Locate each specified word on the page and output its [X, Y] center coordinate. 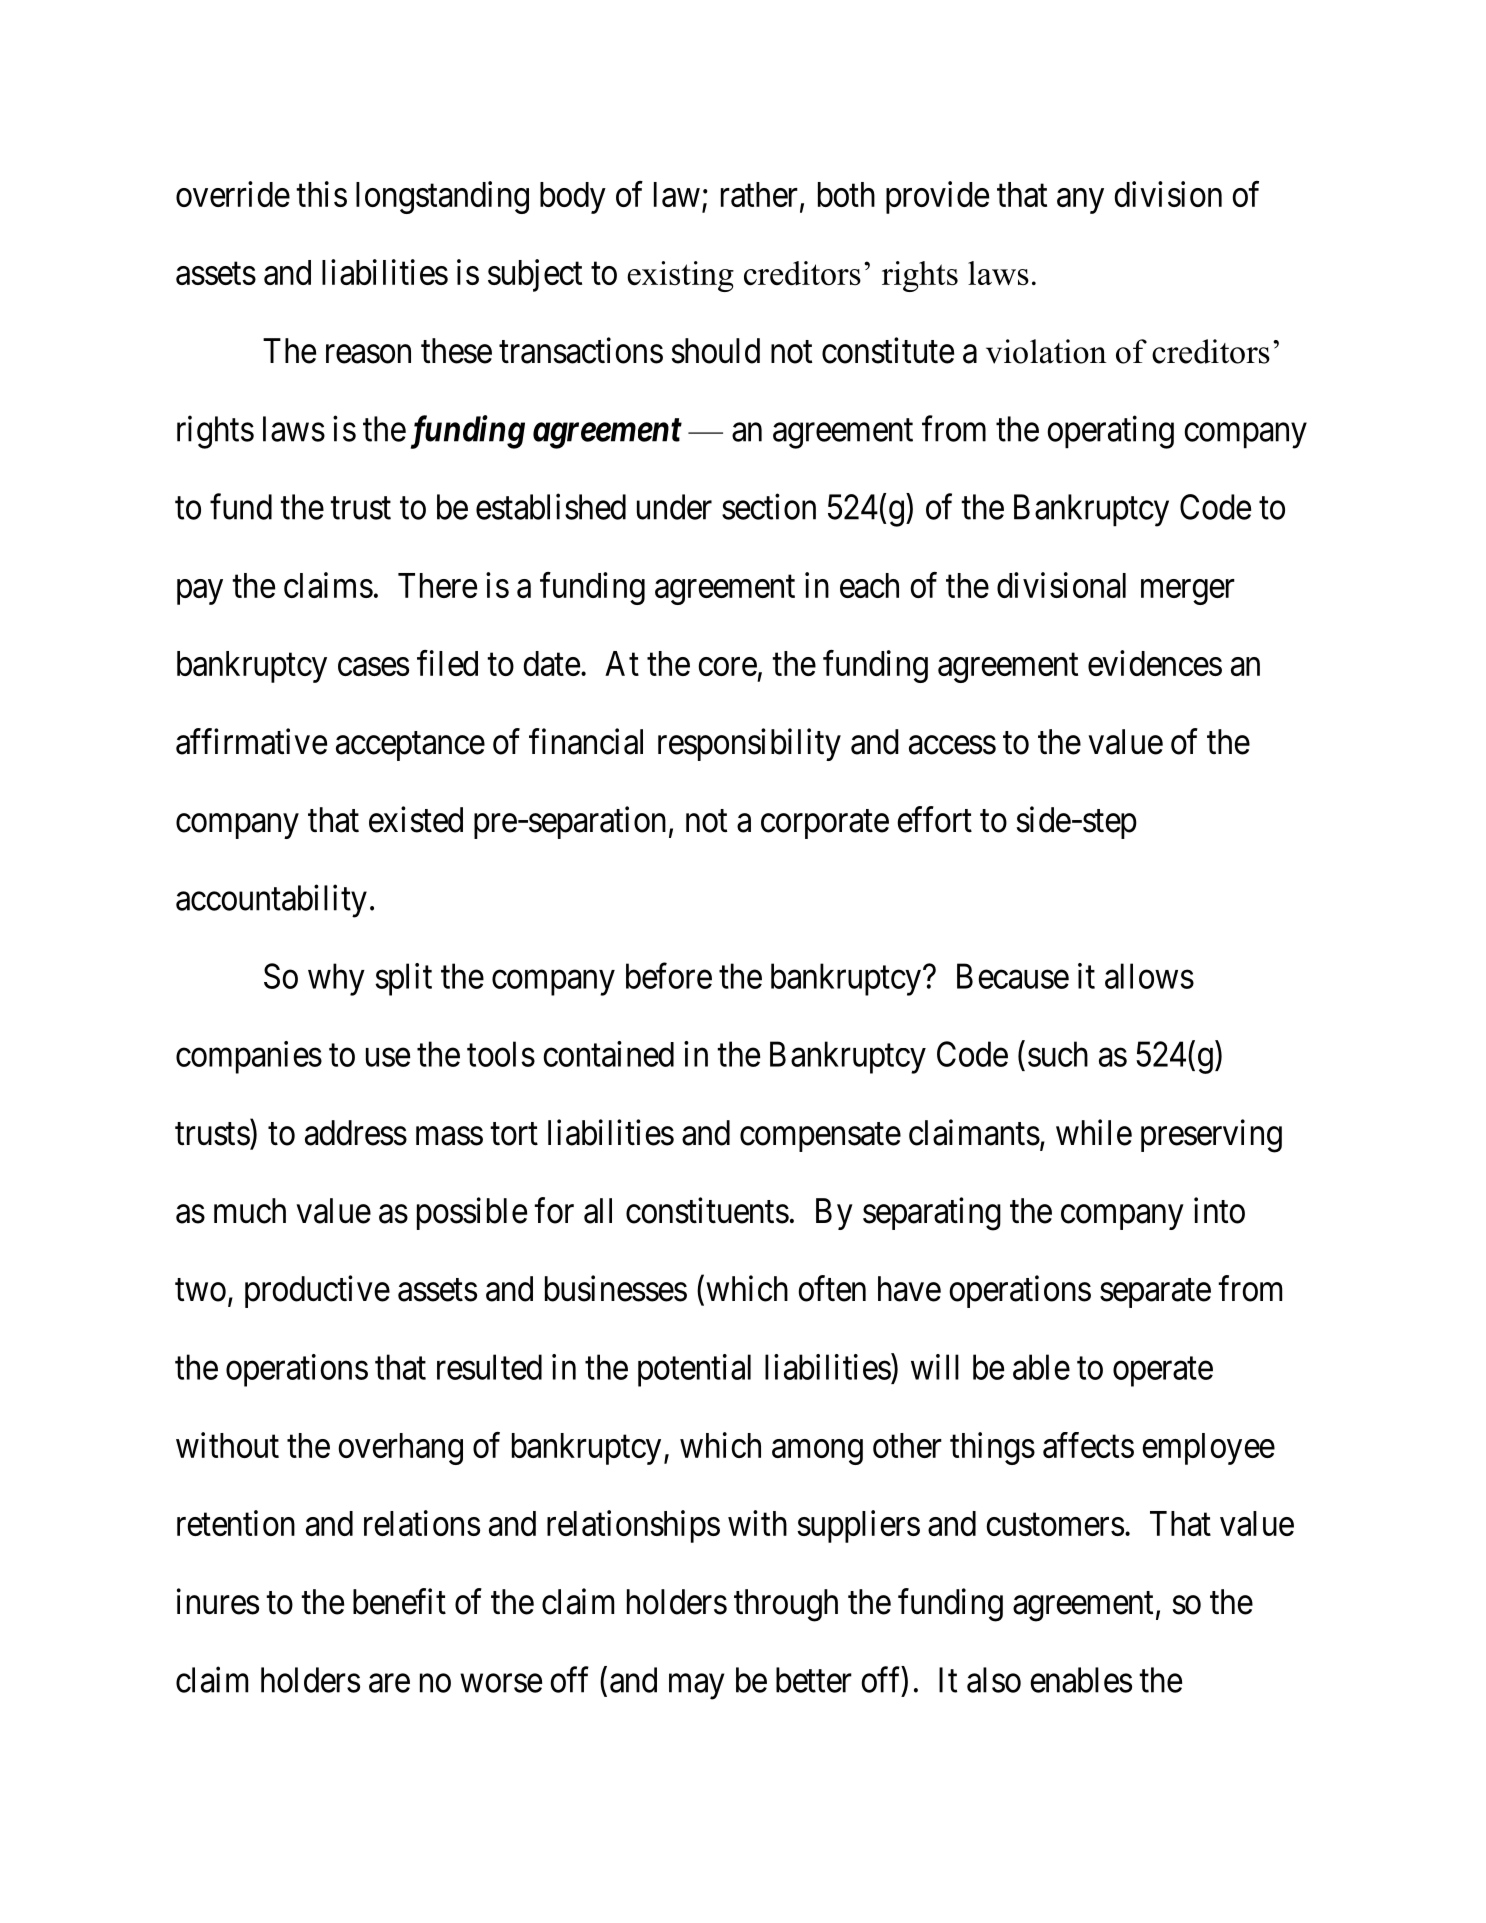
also [994, 1680]
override [233, 194]
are [389, 1683]
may [696, 1687]
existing [680, 276]
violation [1046, 351]
